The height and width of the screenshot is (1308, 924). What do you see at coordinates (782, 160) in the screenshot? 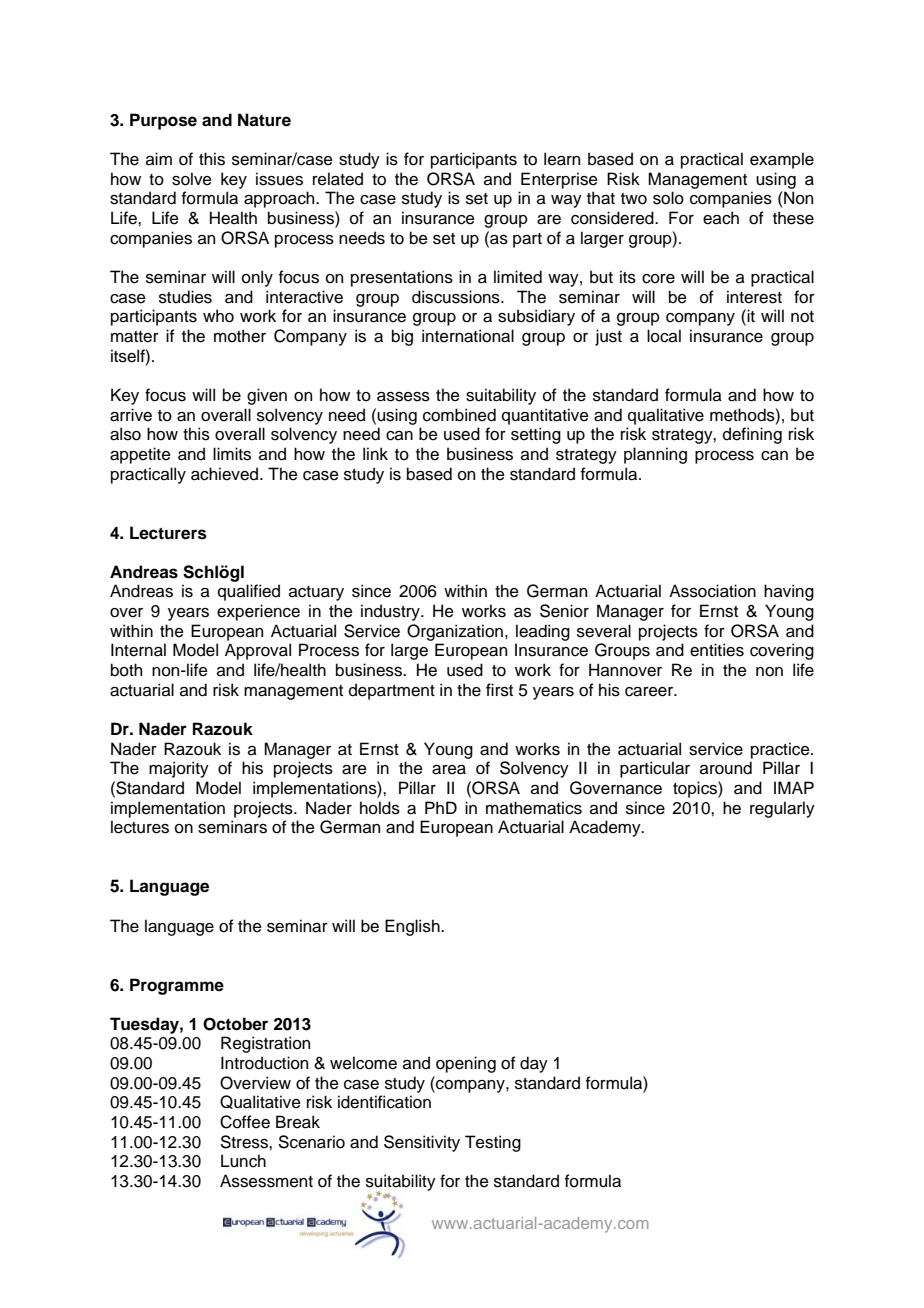
I see `example` at bounding box center [782, 160].
